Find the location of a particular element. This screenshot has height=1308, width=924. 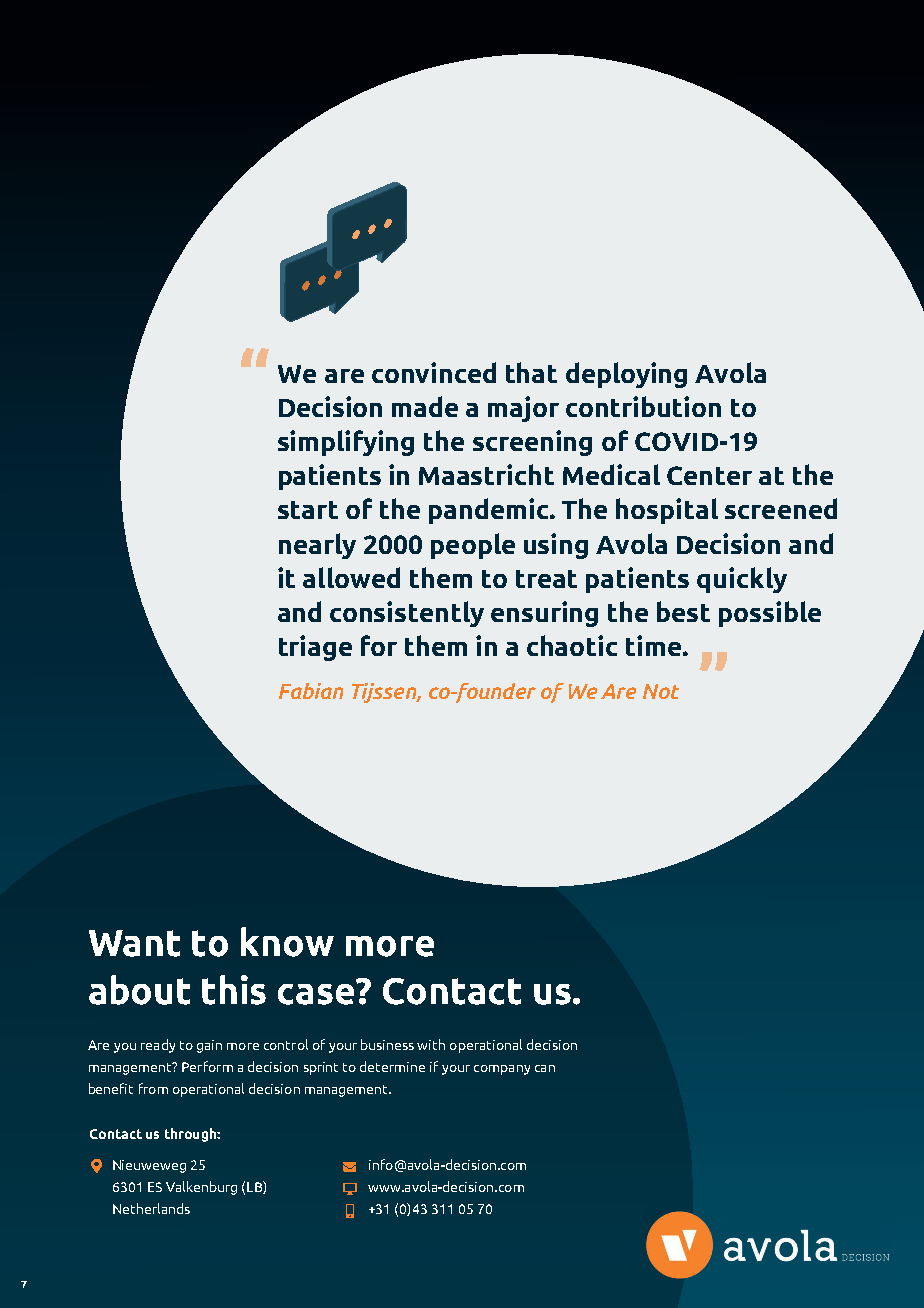

contribution is located at coordinates (643, 406).
